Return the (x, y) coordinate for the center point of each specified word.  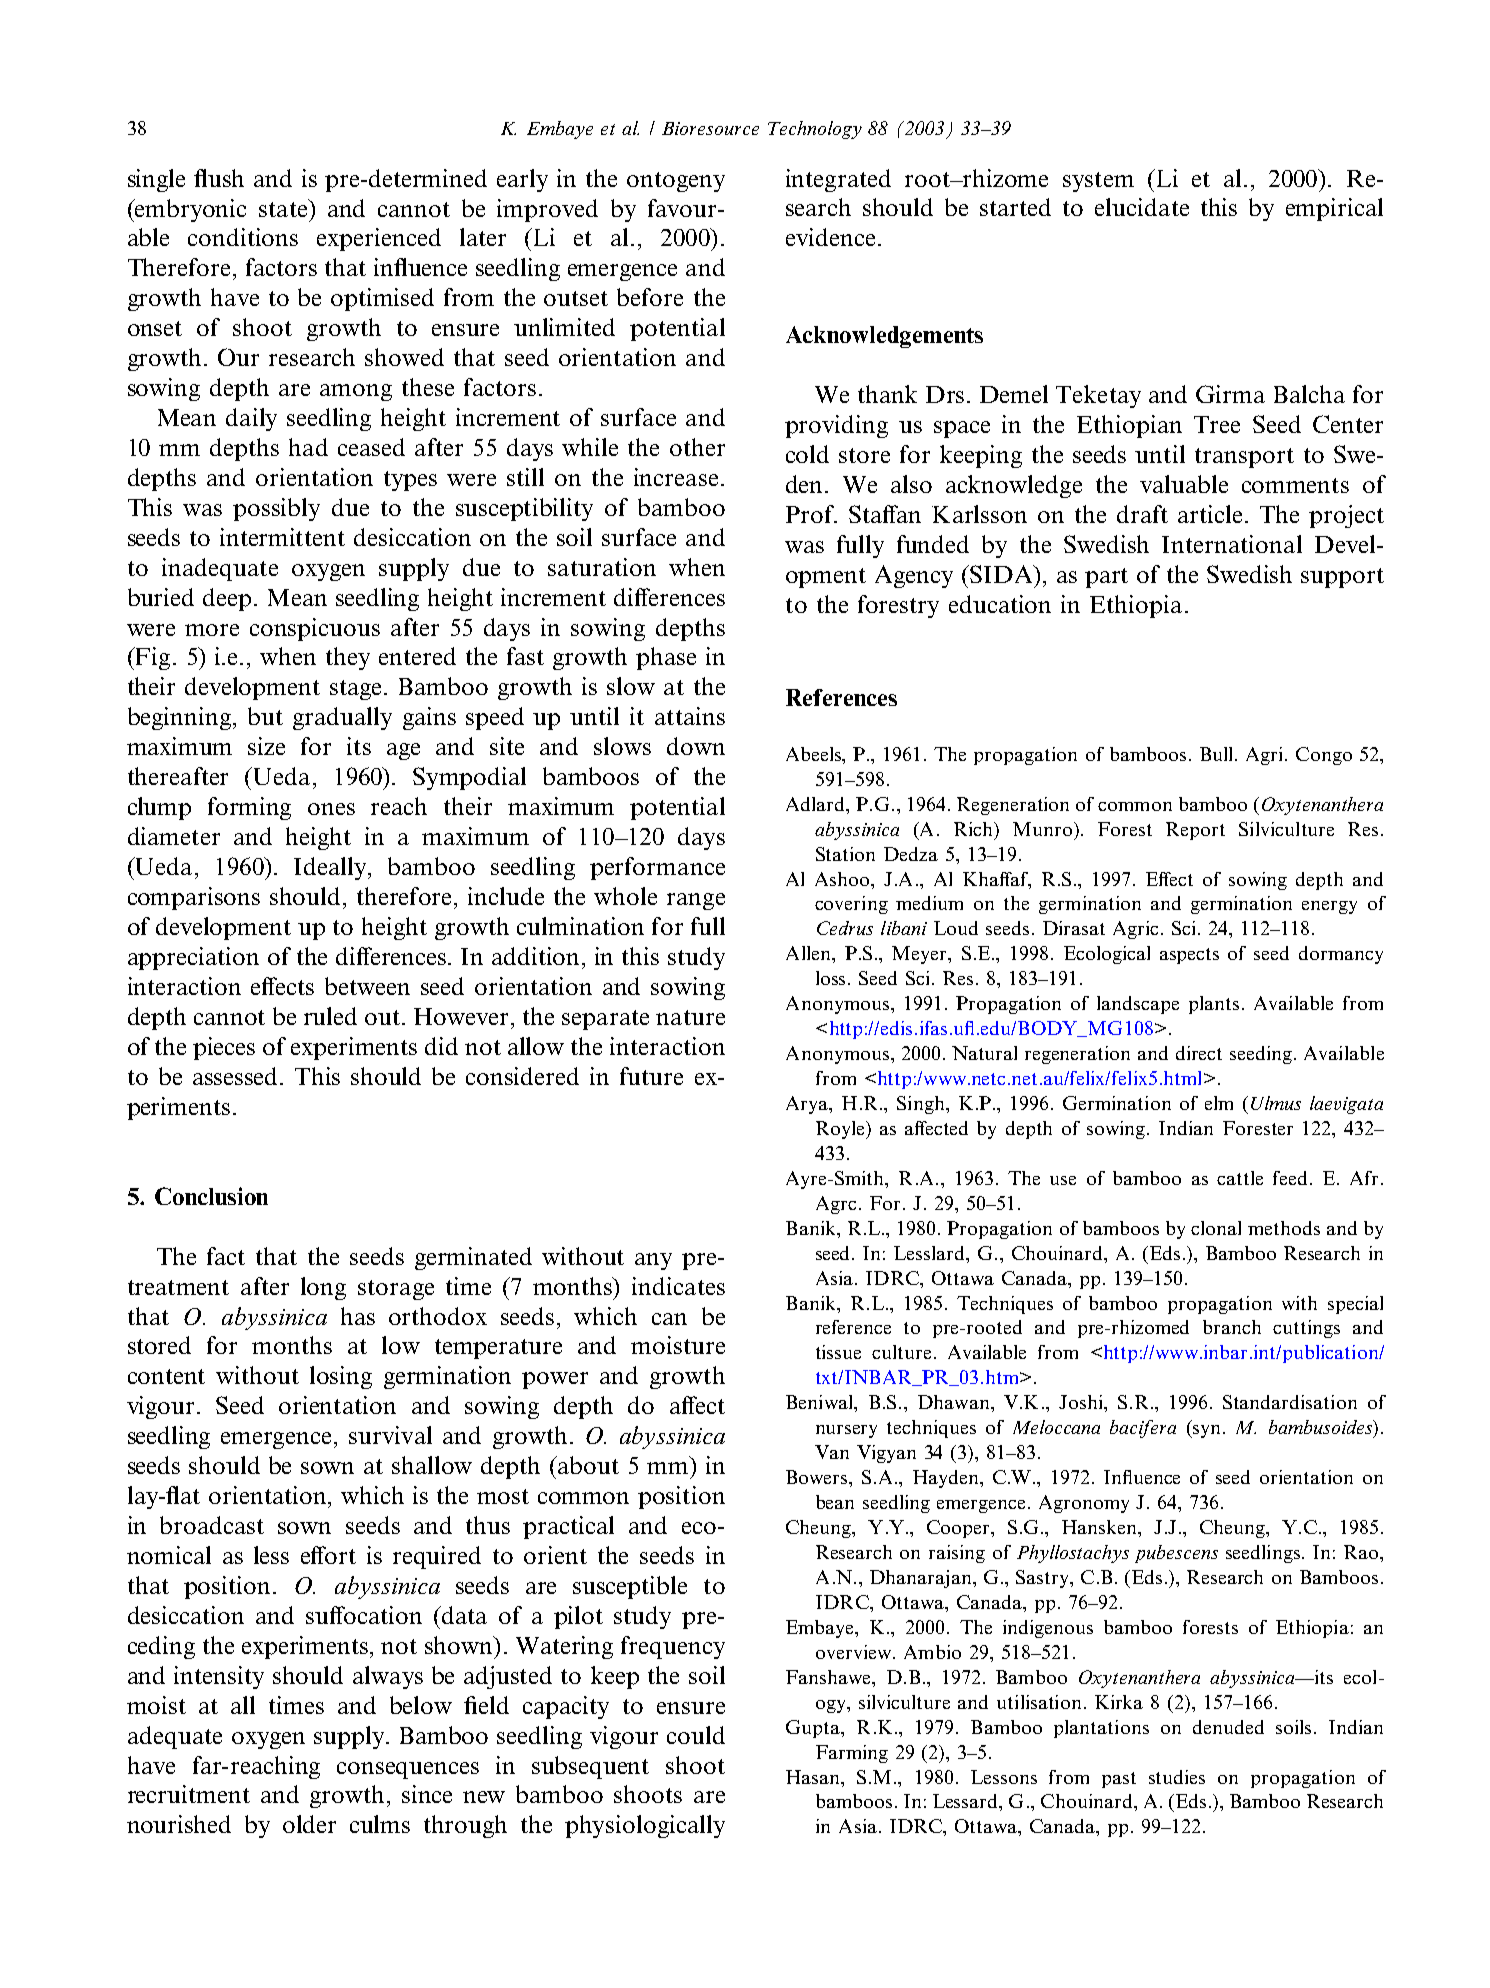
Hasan (814, 1777)
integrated (838, 180)
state (284, 208)
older (309, 1824)
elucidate (1142, 207)
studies (1177, 1777)
